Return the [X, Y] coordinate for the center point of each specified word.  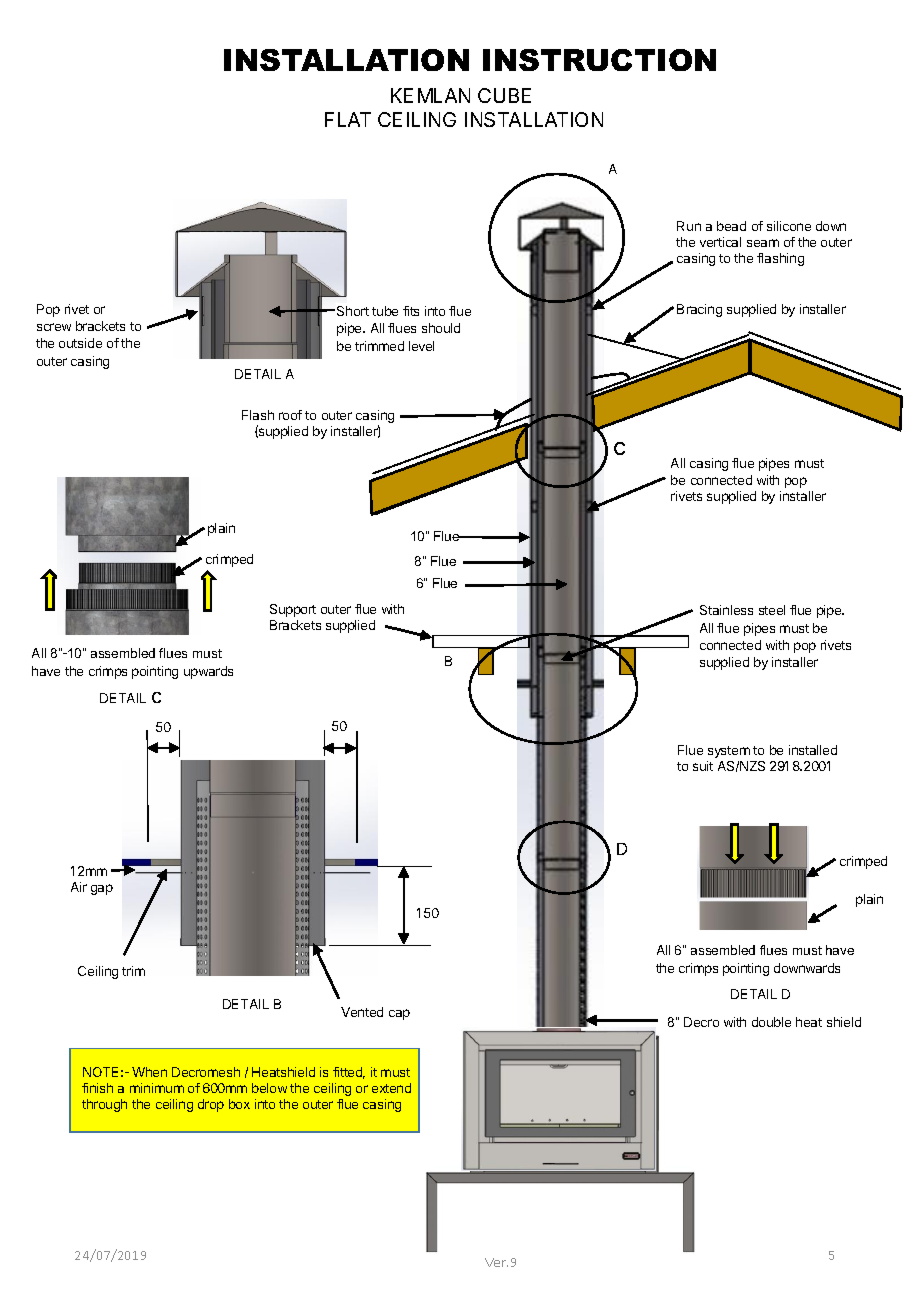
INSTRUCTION [599, 60]
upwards [208, 672]
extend [391, 1088]
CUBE [504, 95]
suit [703, 766]
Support [293, 610]
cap [399, 1014]
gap [102, 889]
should [441, 328]
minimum [157, 1088]
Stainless [726, 610]
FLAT [348, 119]
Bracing [699, 310]
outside [80, 343]
